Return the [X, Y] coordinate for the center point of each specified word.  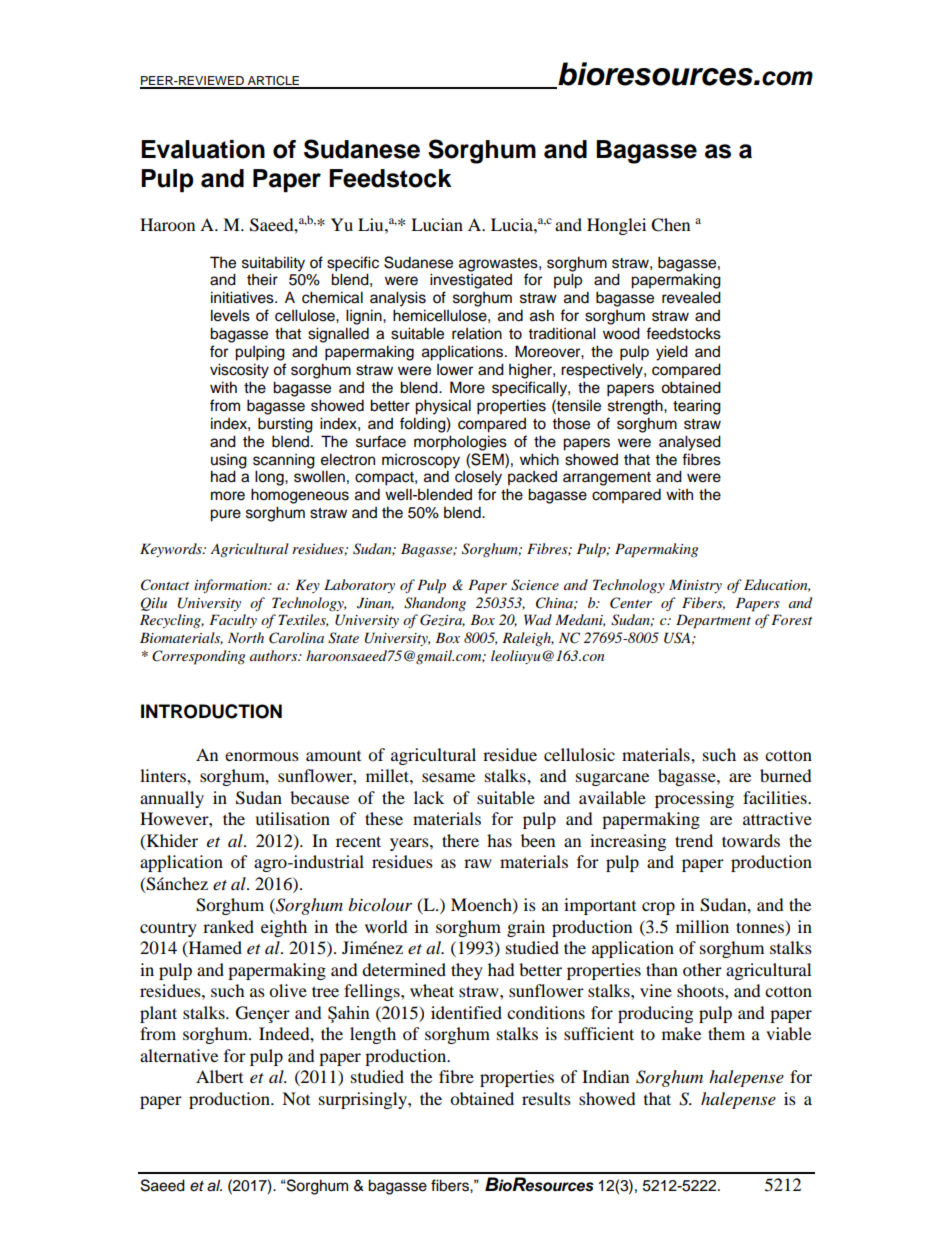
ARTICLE [273, 82]
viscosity [239, 371]
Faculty [233, 621]
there [460, 840]
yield [672, 353]
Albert [219, 1076]
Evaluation [203, 149]
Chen [670, 225]
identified [466, 1012]
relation [477, 333]
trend [694, 840]
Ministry [695, 586]
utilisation [292, 818]
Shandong [435, 604]
